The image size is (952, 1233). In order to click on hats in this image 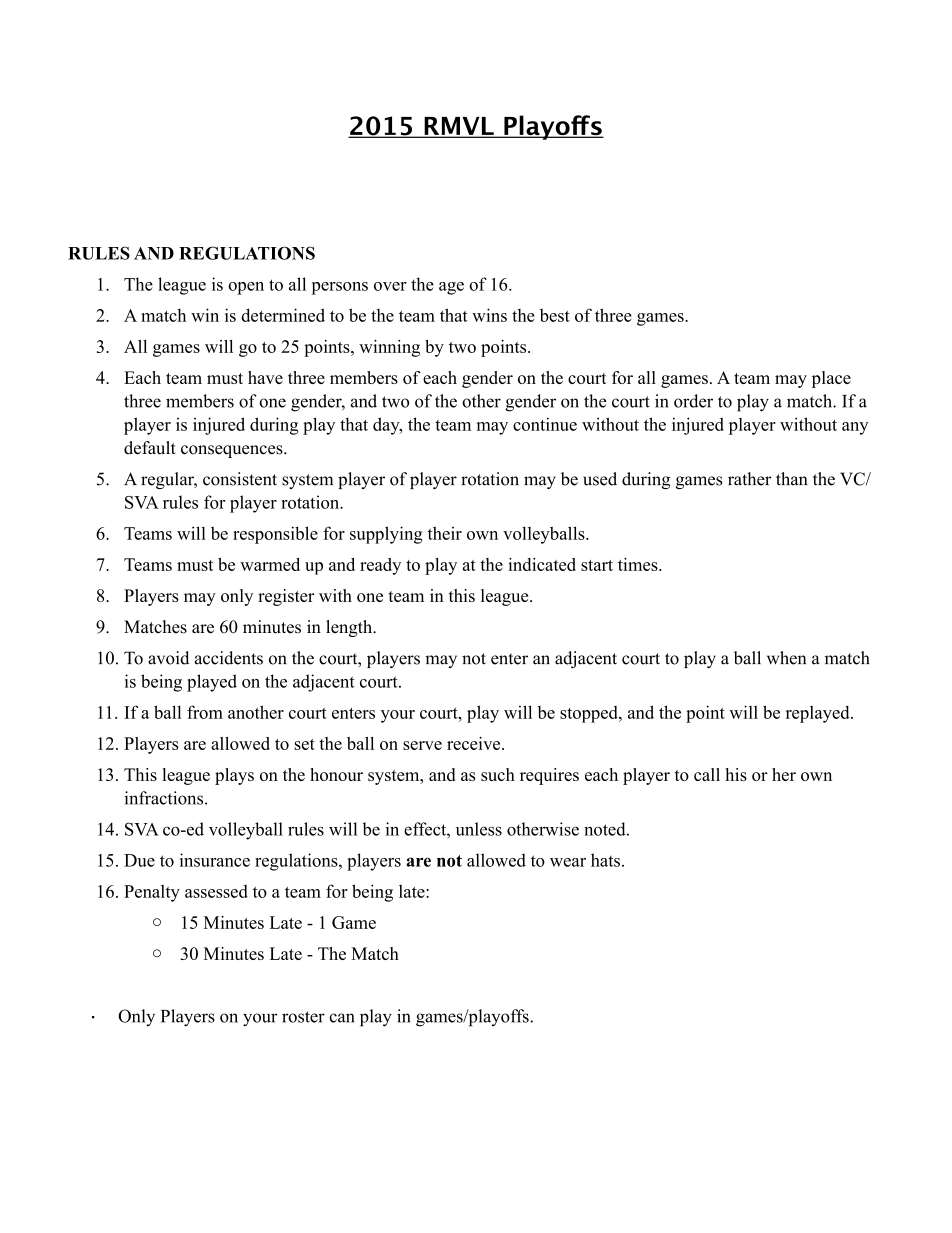, I will do `click(605, 860)`.
